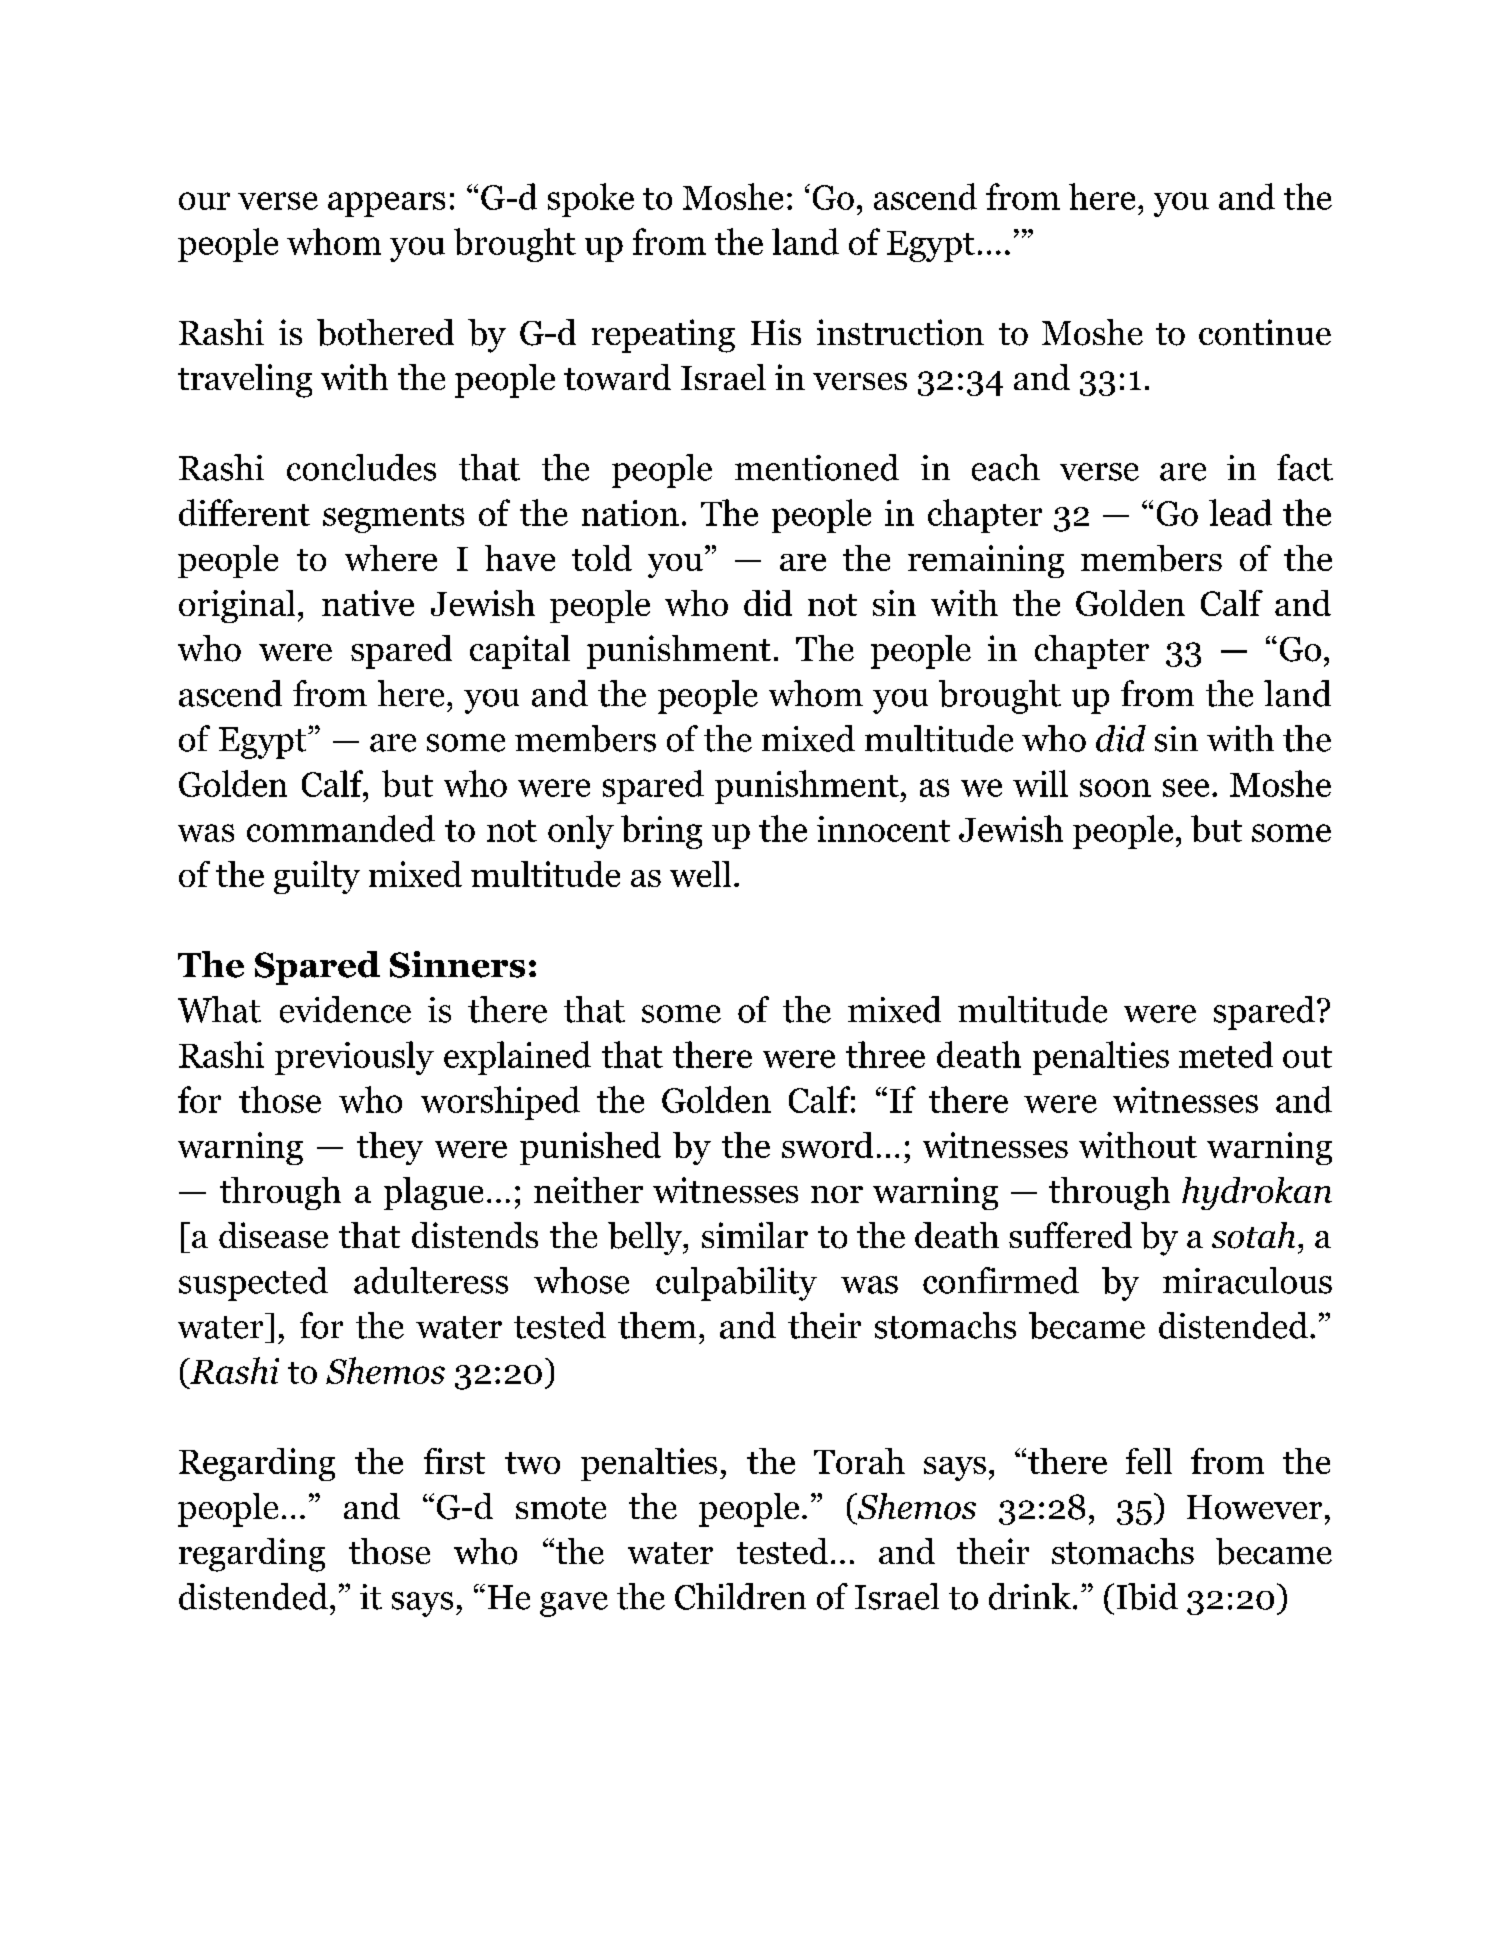  I want to click on native, so click(368, 603).
